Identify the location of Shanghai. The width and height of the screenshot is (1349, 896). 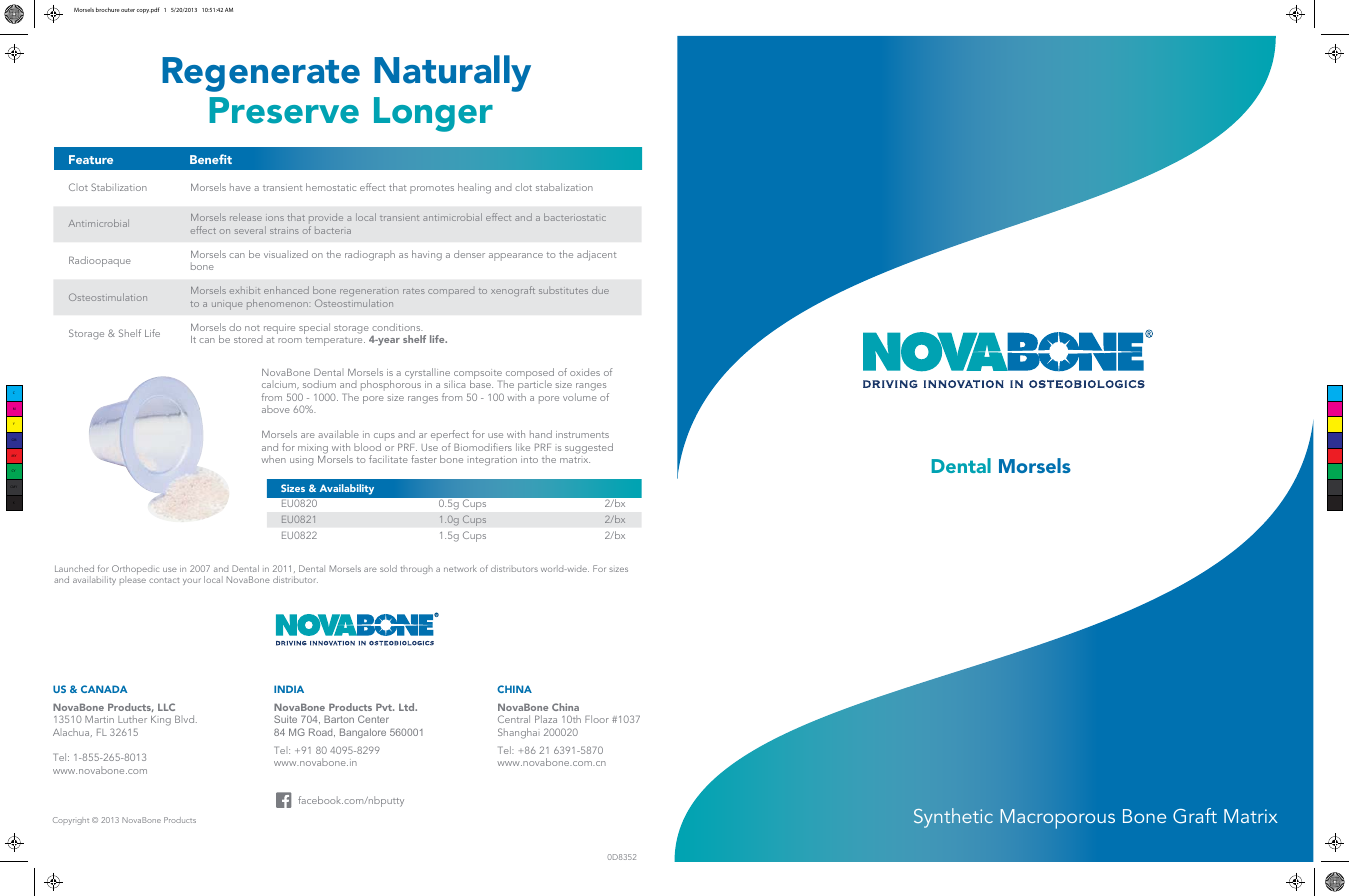
(517, 733).
